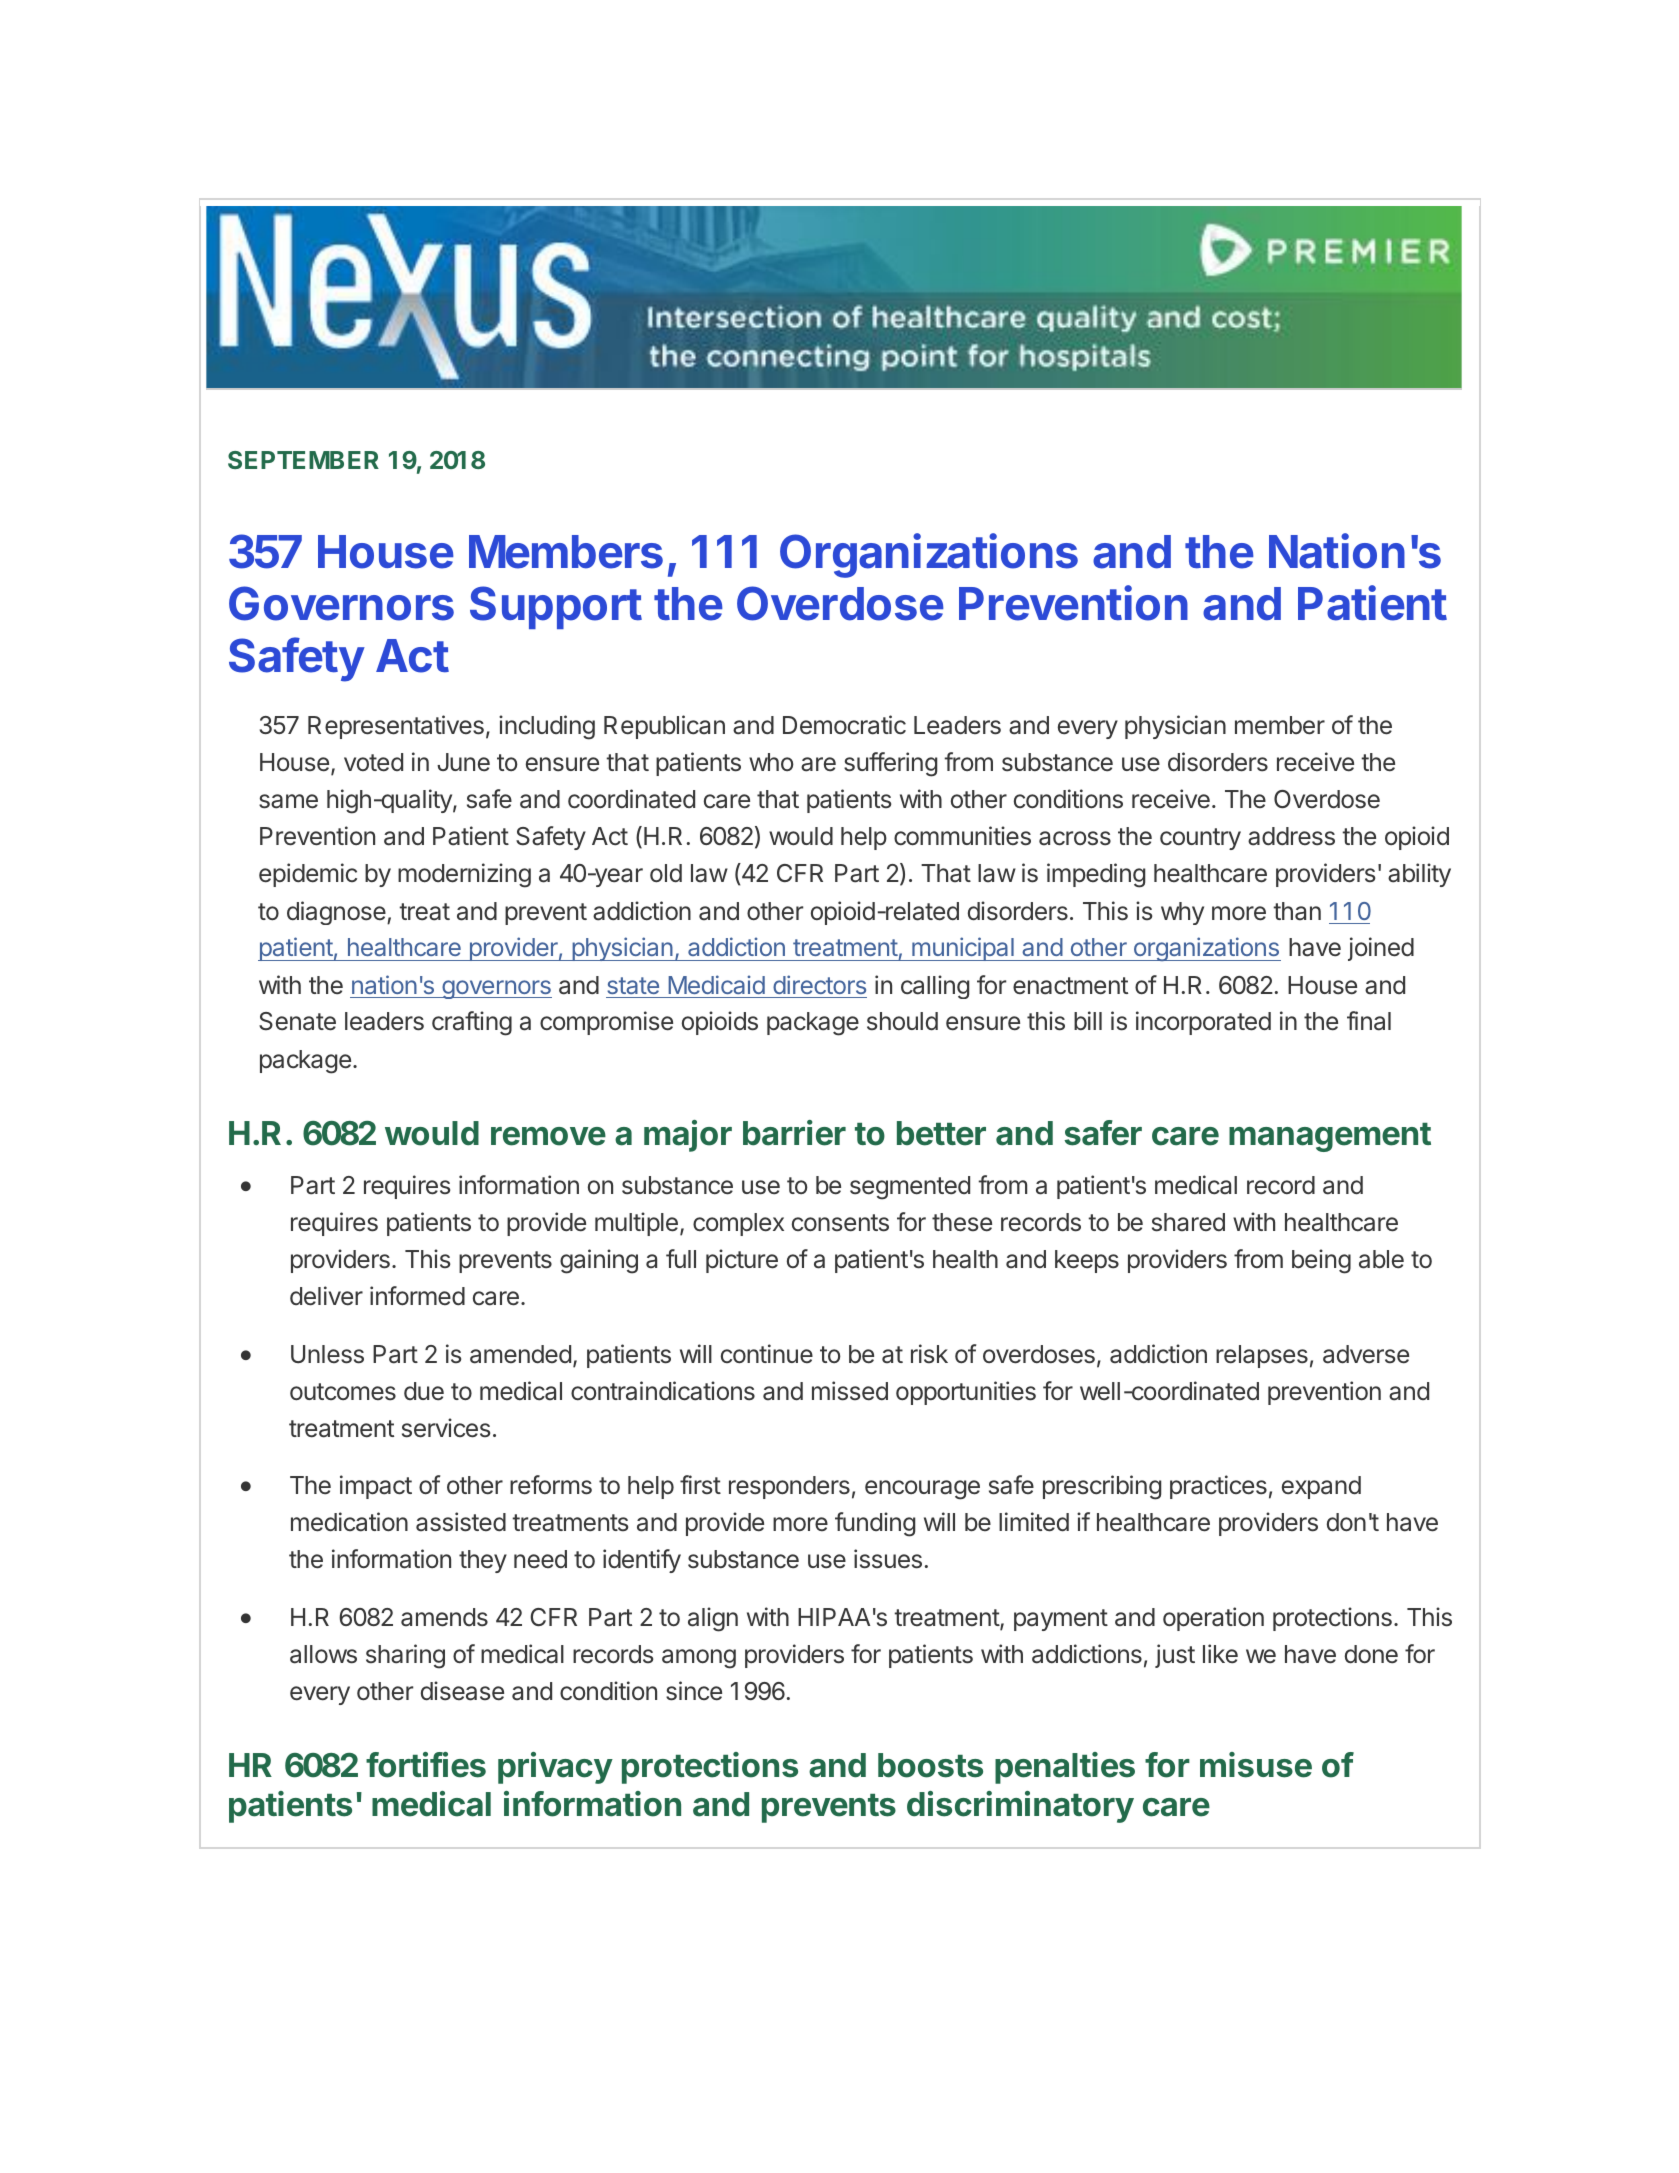  Describe the element at coordinates (1256, 1765) in the image. I see `misuse` at that location.
